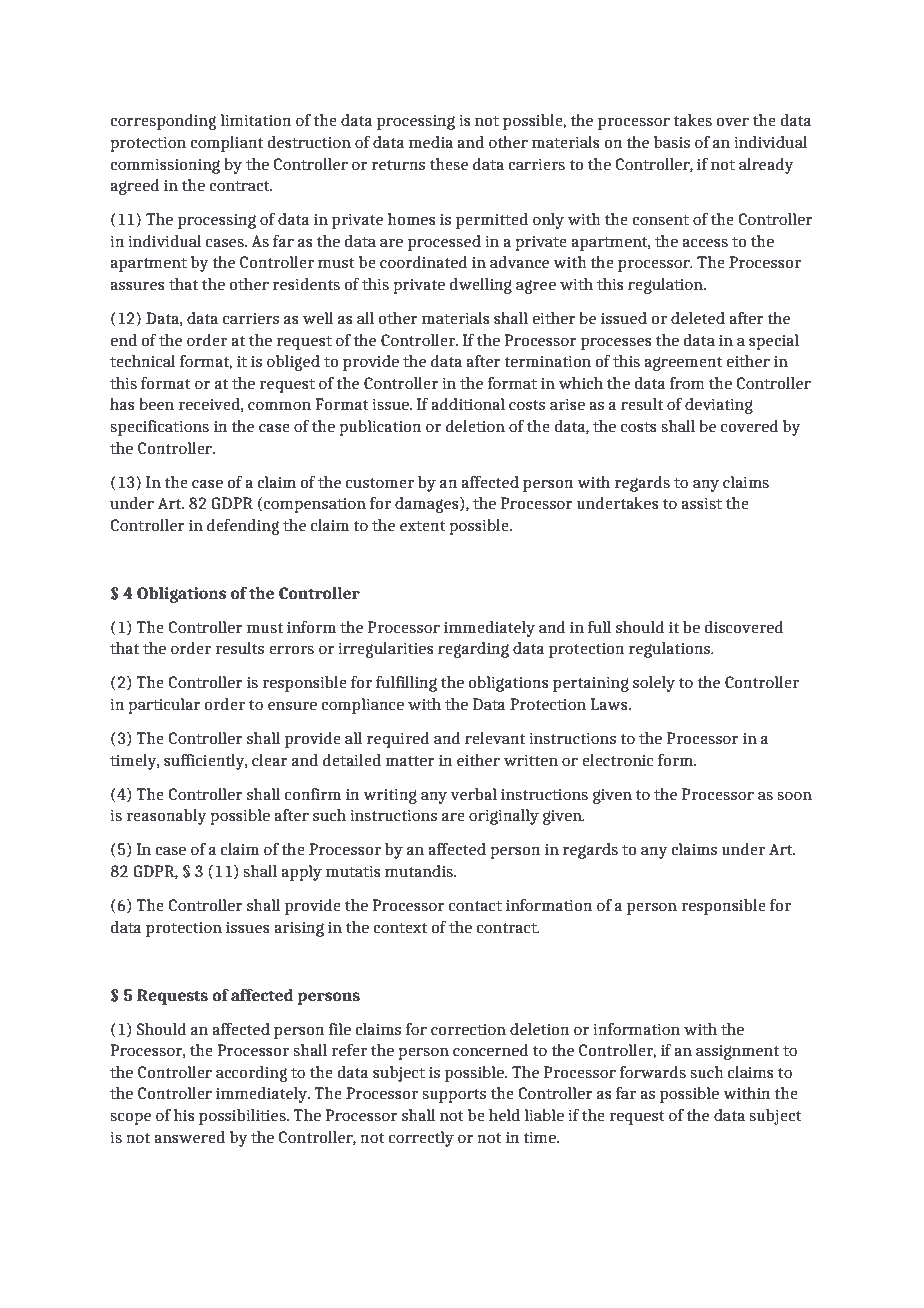 This screenshot has height=1308, width=924. I want to click on defending, so click(243, 527).
